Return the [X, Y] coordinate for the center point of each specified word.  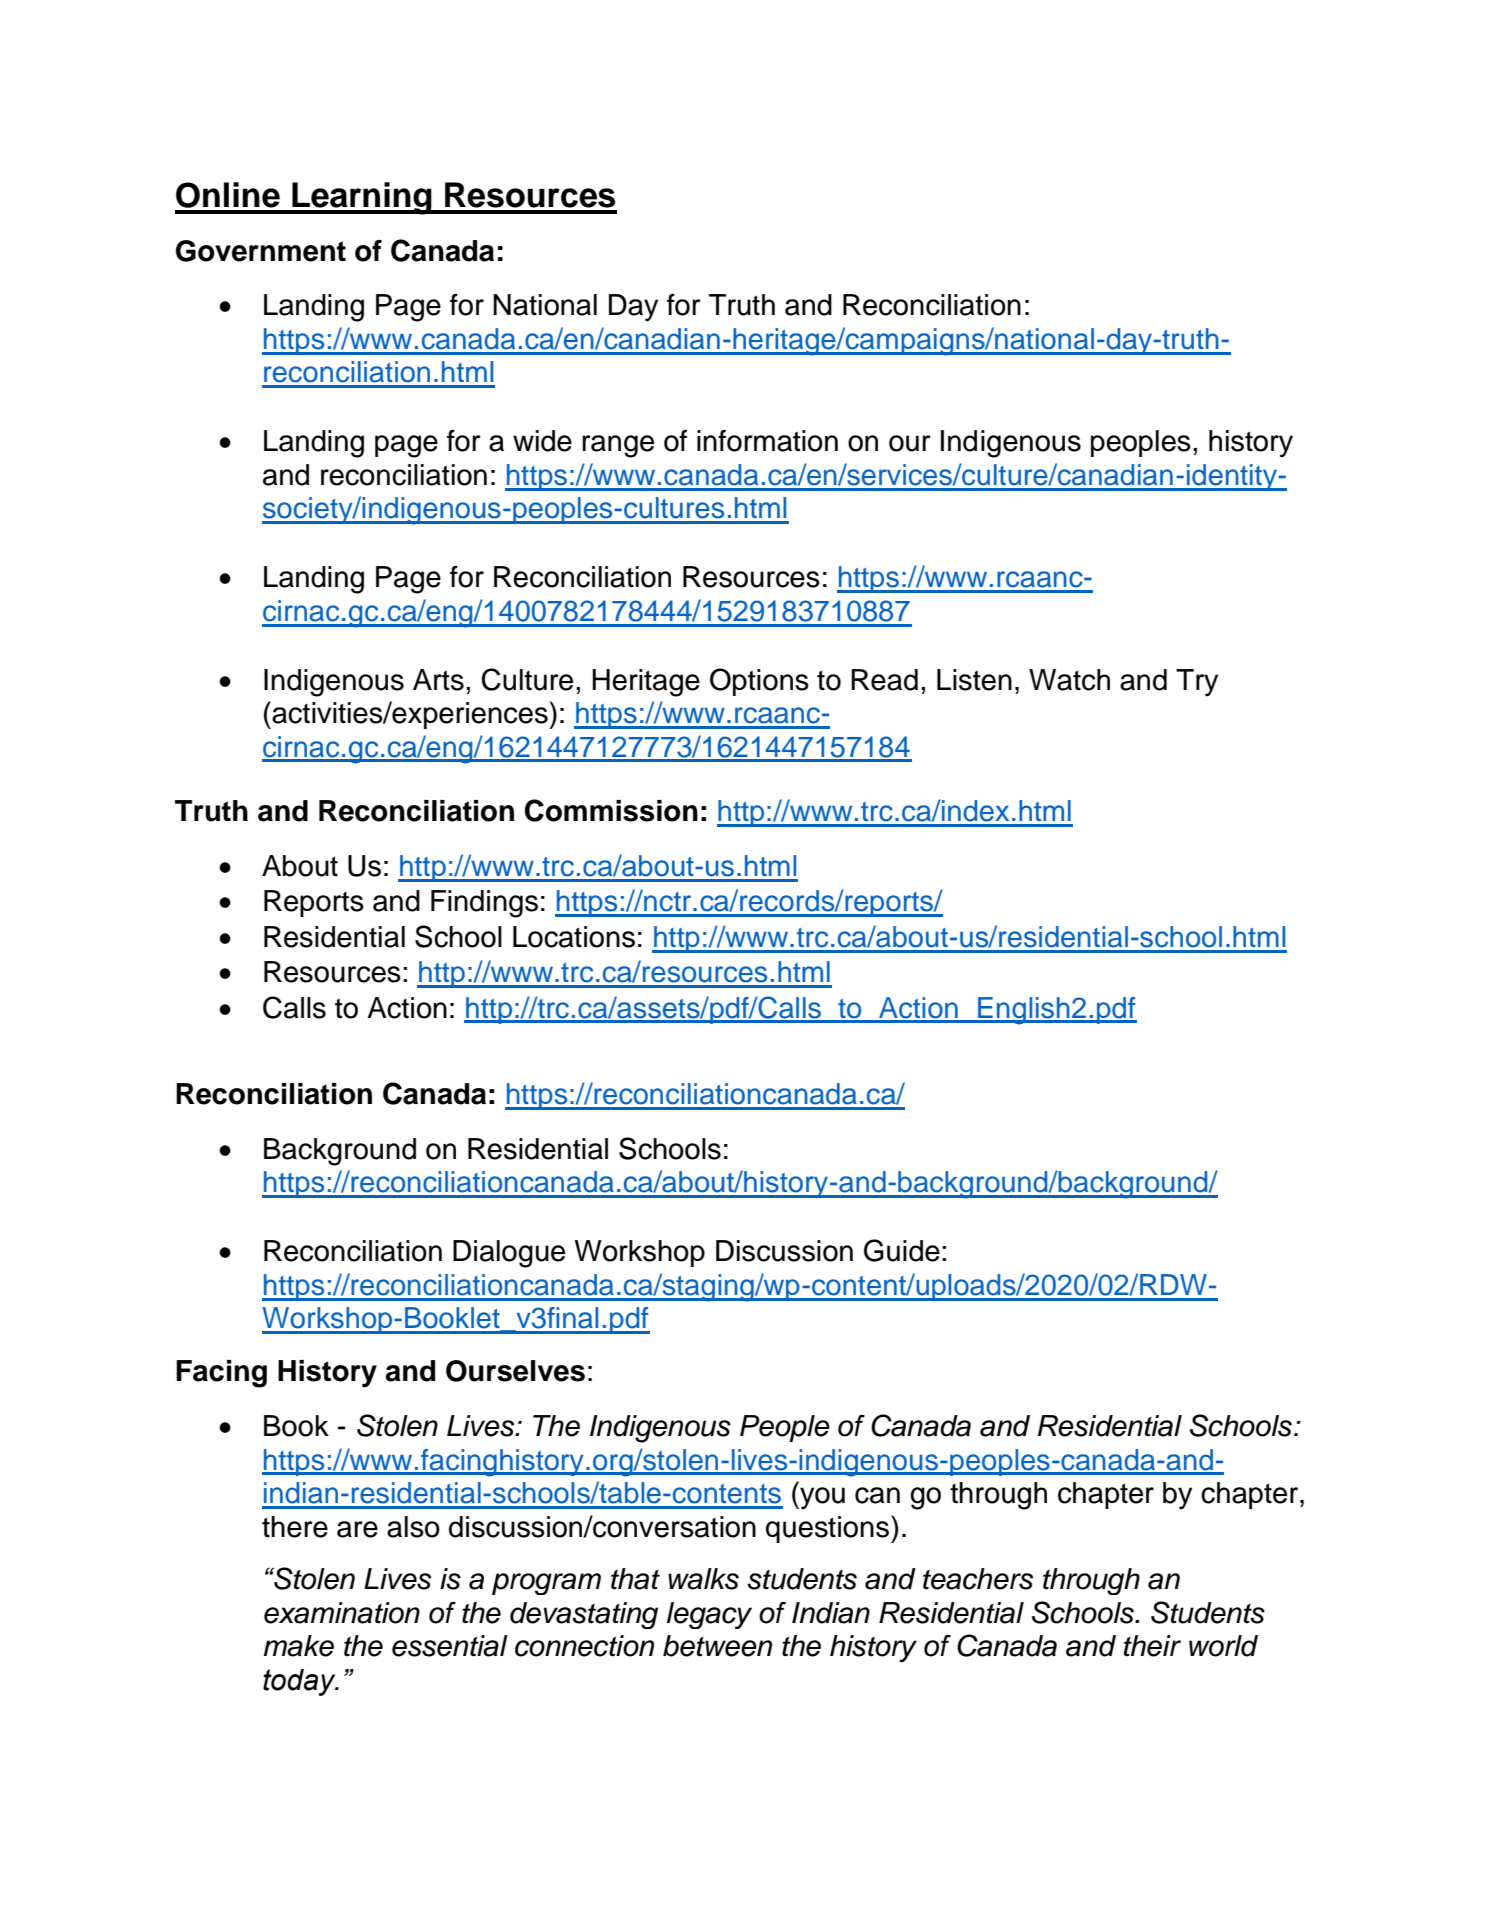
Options [759, 682]
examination [342, 1613]
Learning [362, 198]
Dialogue [509, 1254]
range [618, 446]
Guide [902, 1250]
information [767, 440]
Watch [1069, 680]
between [717, 1646]
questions [827, 1529]
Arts [438, 680]
